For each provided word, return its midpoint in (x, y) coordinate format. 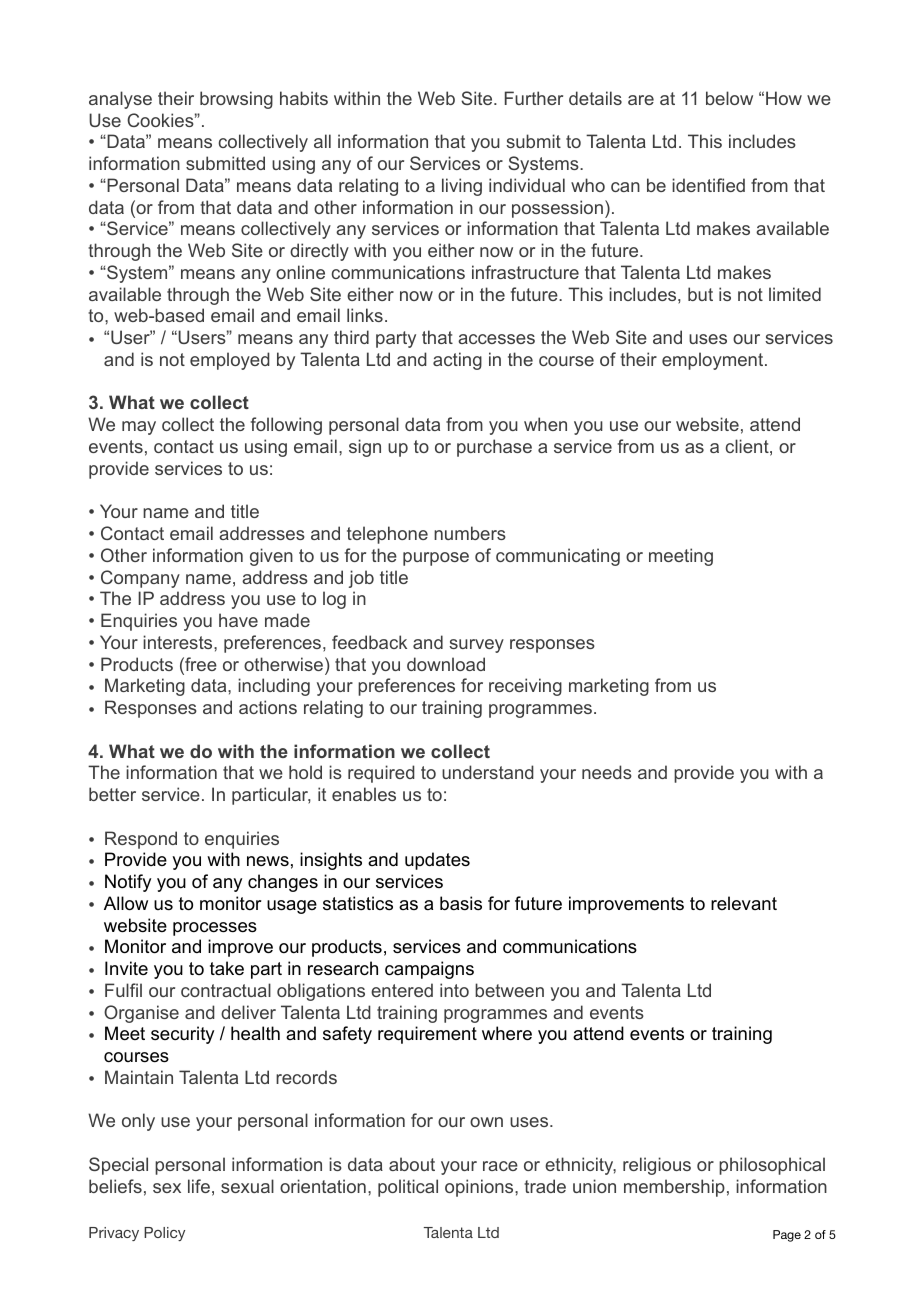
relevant (744, 903)
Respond (141, 840)
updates (437, 861)
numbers (470, 533)
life (199, 1186)
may (139, 428)
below (729, 98)
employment (714, 361)
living (462, 187)
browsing (236, 100)
